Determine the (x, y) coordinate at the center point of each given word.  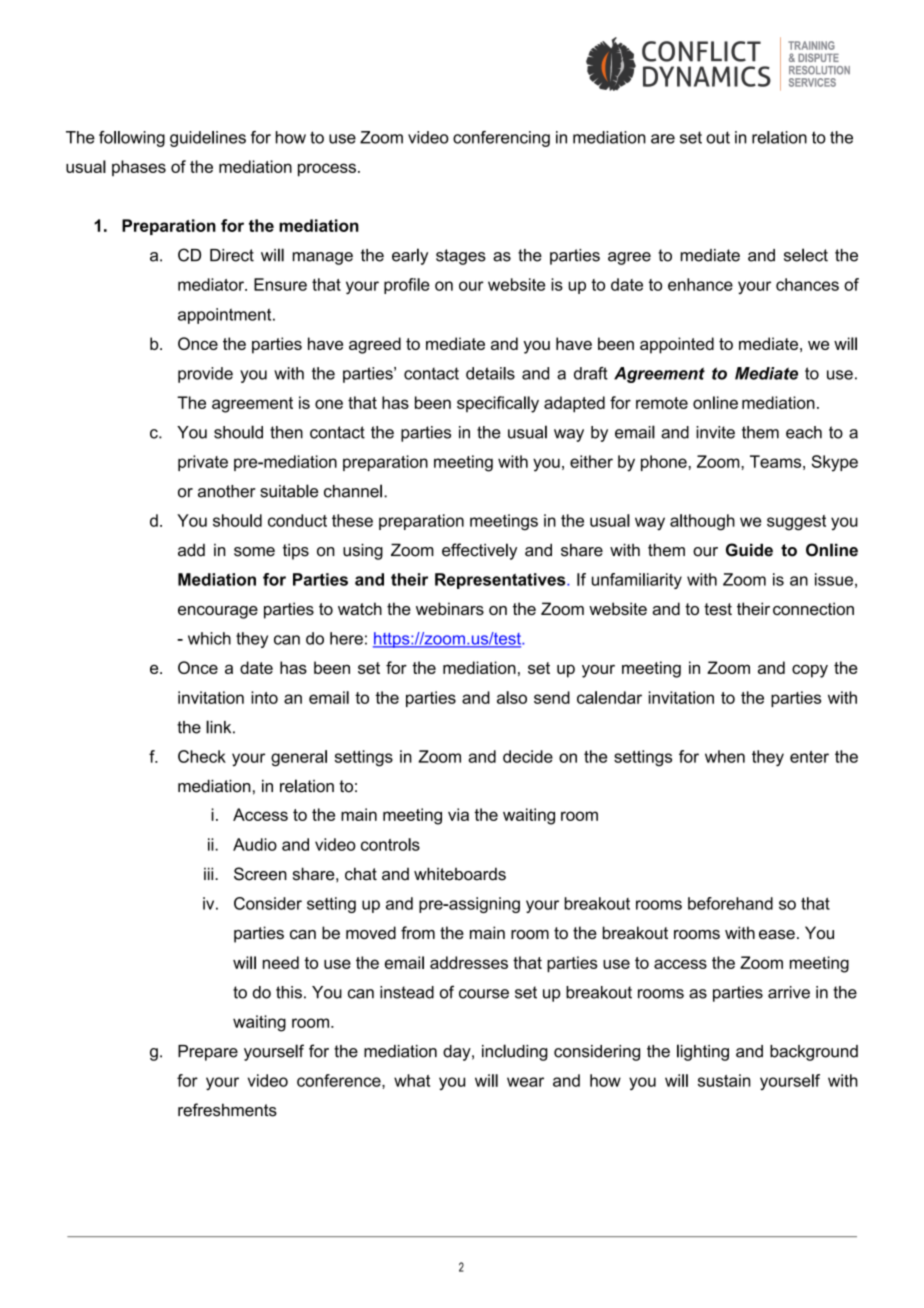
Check (202, 756)
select (806, 255)
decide (528, 756)
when (725, 756)
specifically (498, 404)
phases (139, 168)
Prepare (208, 1053)
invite (715, 432)
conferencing (501, 139)
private (203, 463)
